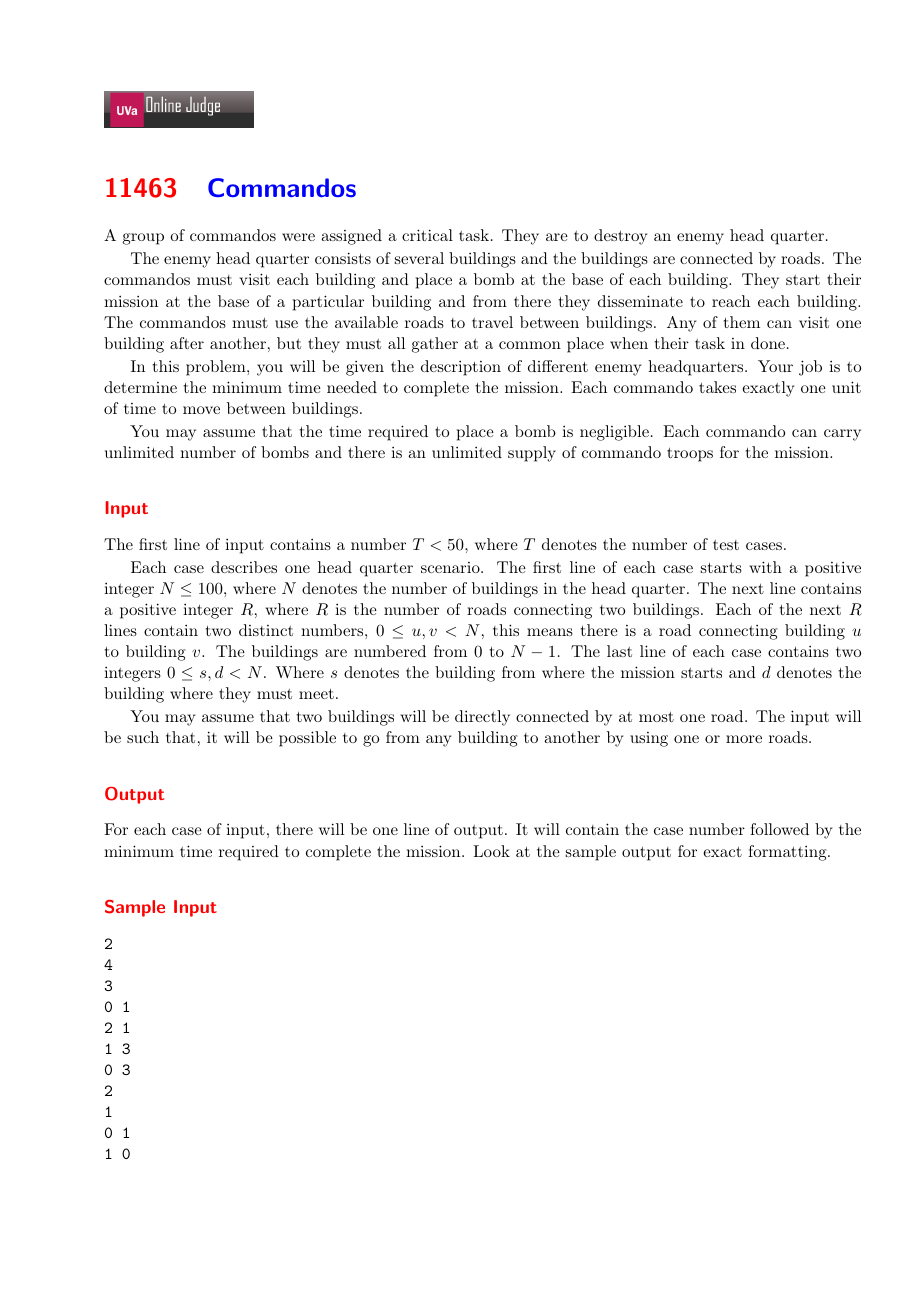 The width and height of the page is (924, 1308). What do you see at coordinates (451, 567) in the page?
I see `scenario` at bounding box center [451, 567].
